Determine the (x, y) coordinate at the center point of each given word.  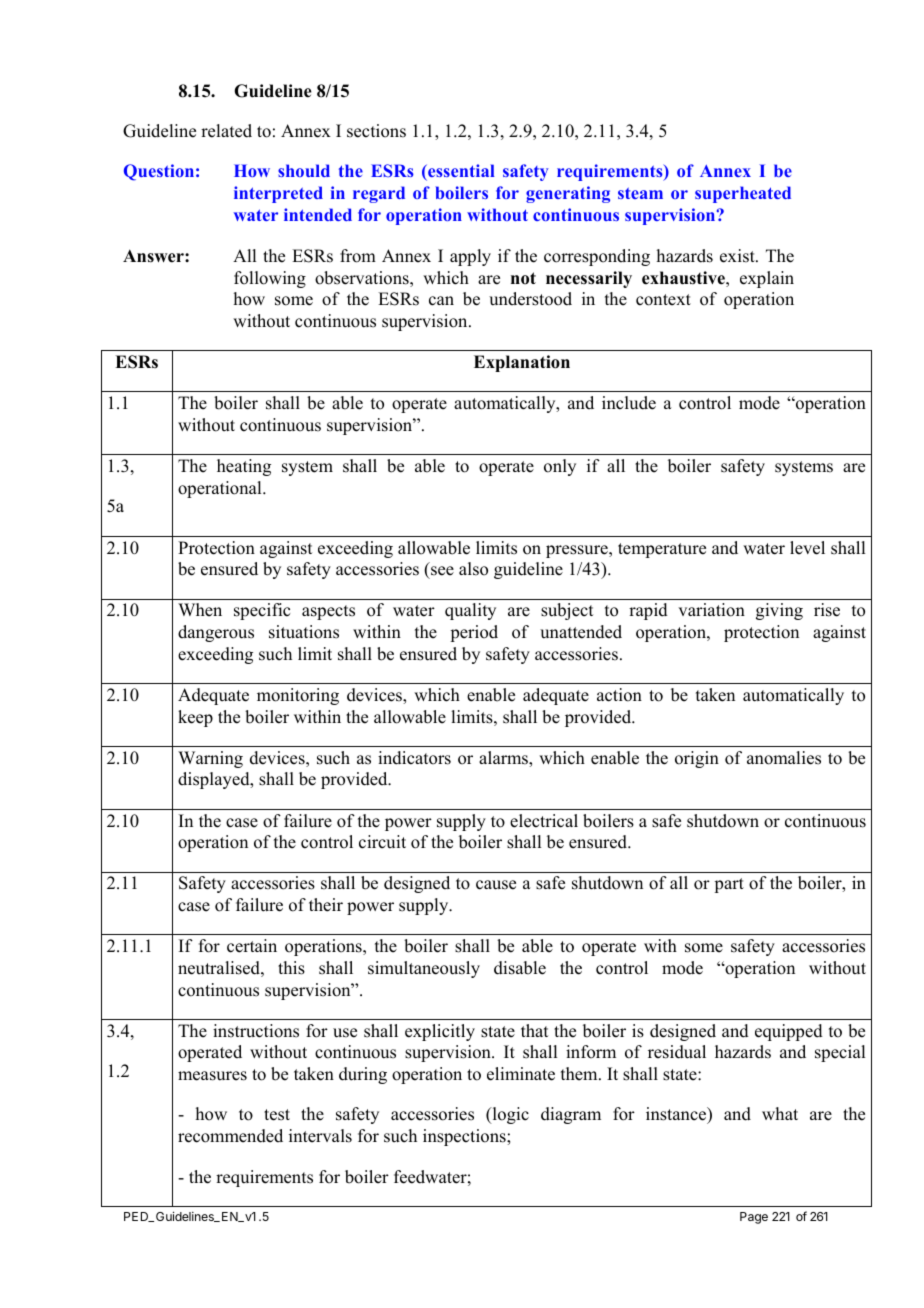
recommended (230, 1136)
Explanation (522, 363)
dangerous (216, 633)
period (474, 633)
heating (244, 467)
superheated (743, 194)
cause (496, 885)
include (629, 403)
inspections (465, 1137)
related (226, 131)
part (729, 885)
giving (779, 611)
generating (568, 194)
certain (252, 946)
